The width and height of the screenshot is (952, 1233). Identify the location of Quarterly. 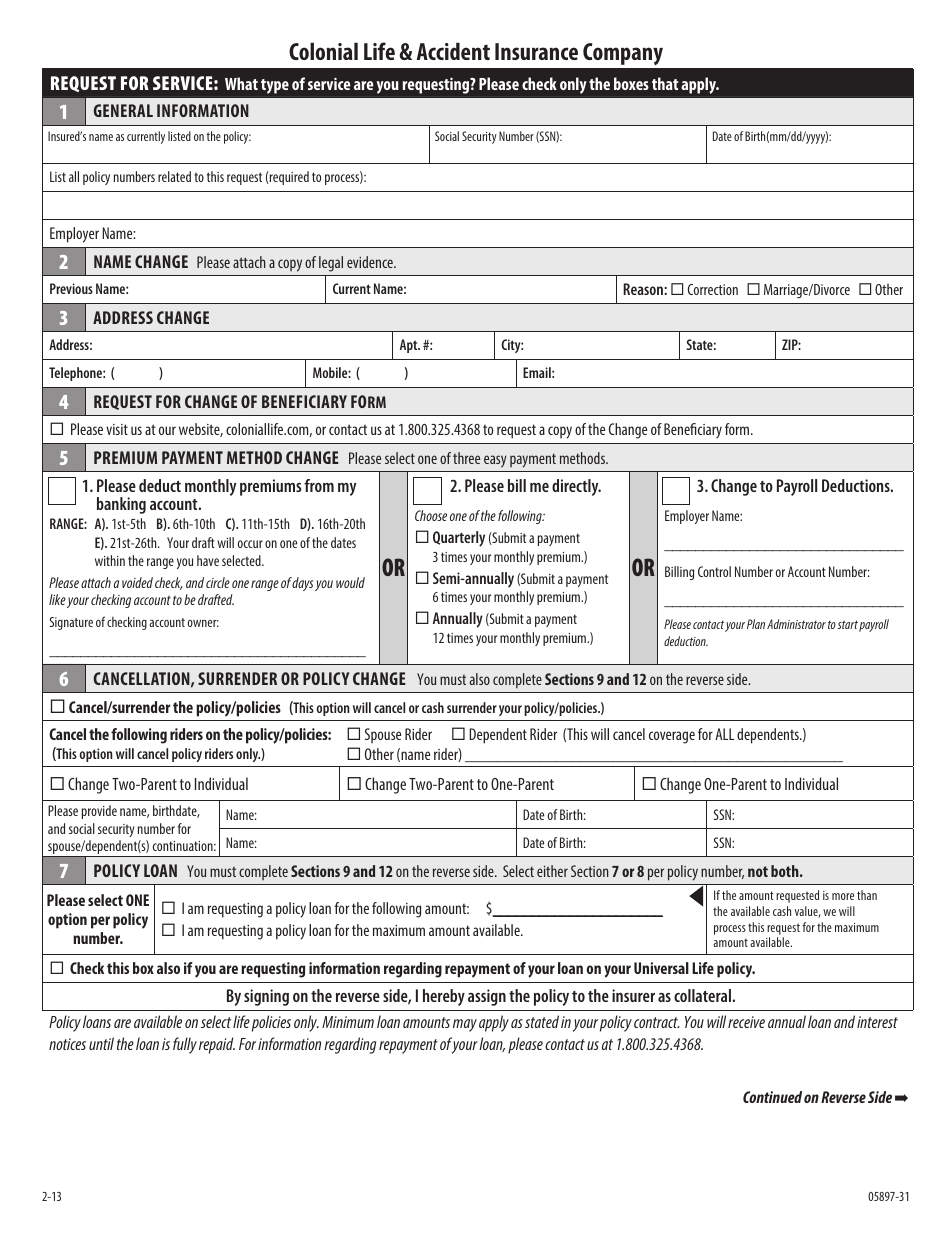
(459, 539).
